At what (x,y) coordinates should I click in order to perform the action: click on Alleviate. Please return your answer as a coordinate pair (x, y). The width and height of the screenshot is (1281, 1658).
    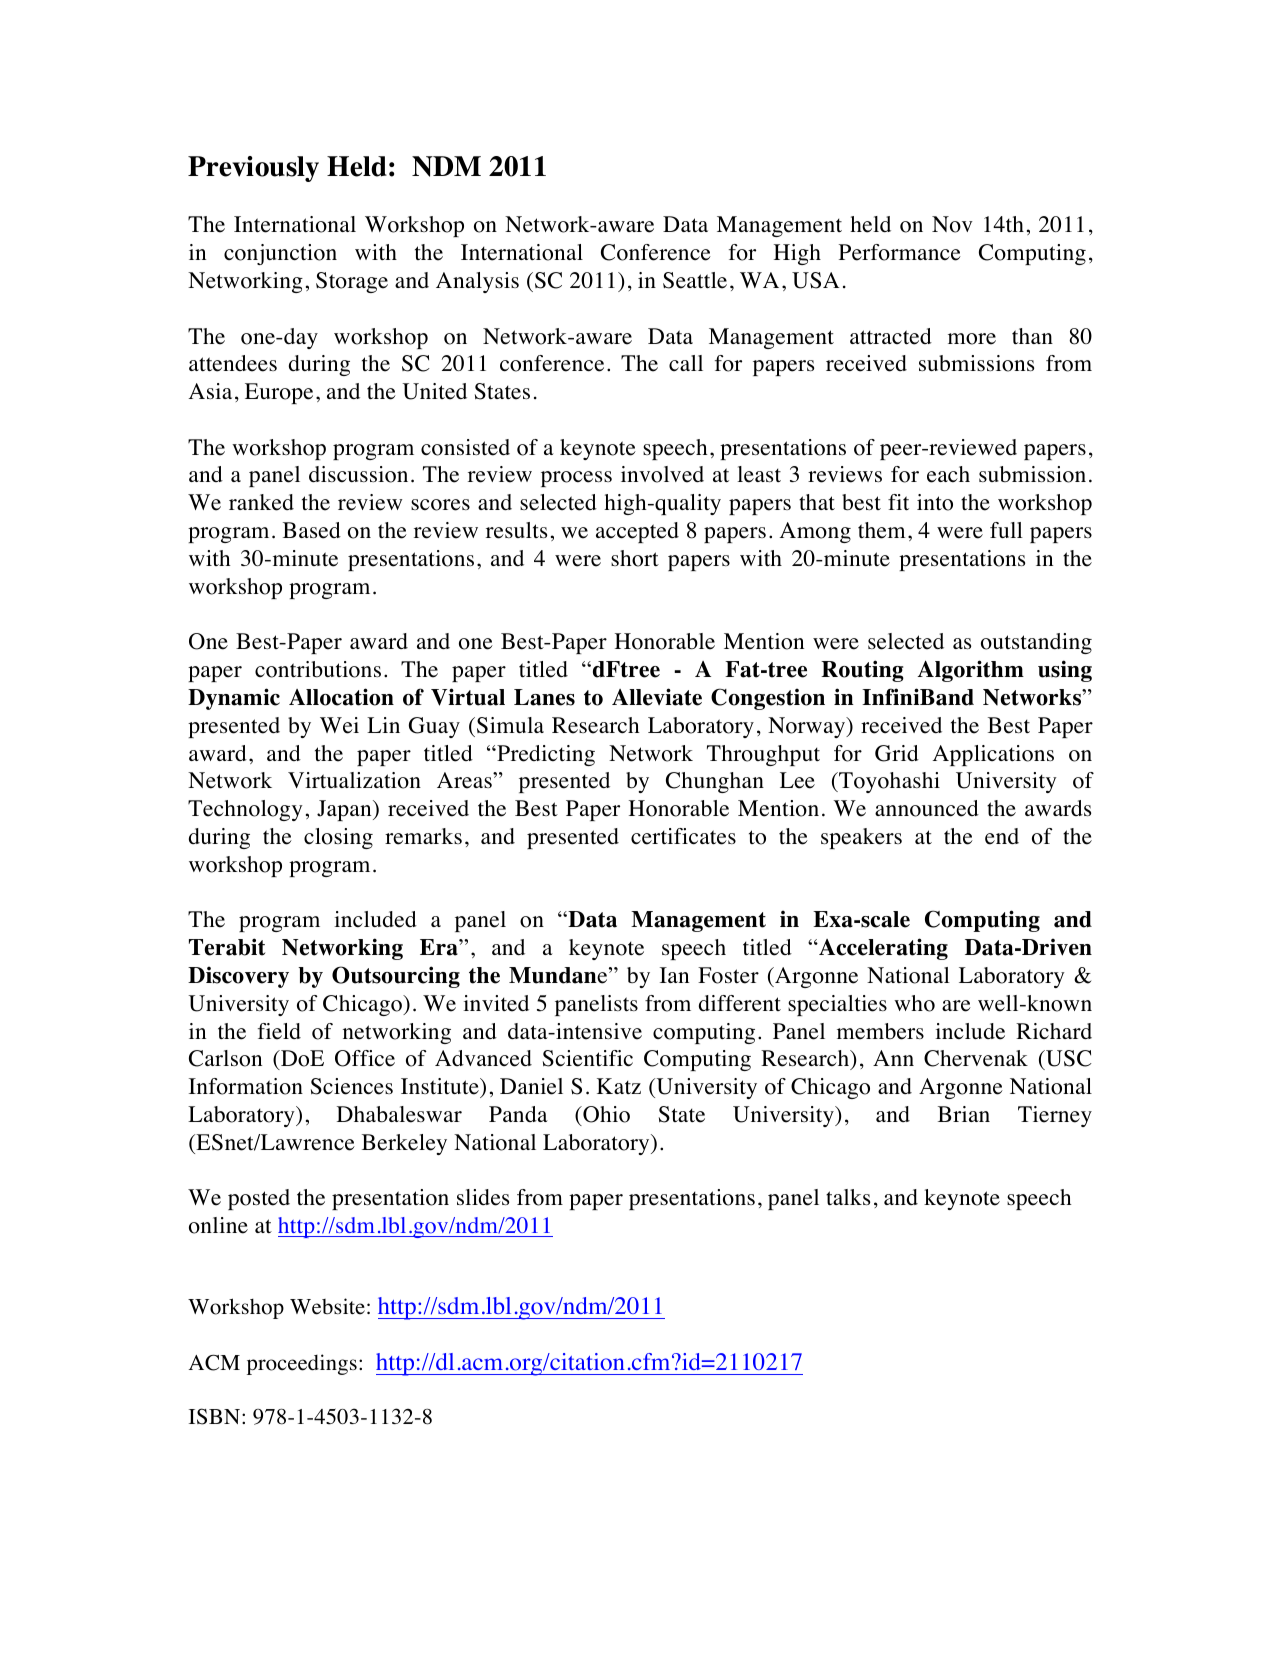
    Looking at the image, I should click on (657, 697).
